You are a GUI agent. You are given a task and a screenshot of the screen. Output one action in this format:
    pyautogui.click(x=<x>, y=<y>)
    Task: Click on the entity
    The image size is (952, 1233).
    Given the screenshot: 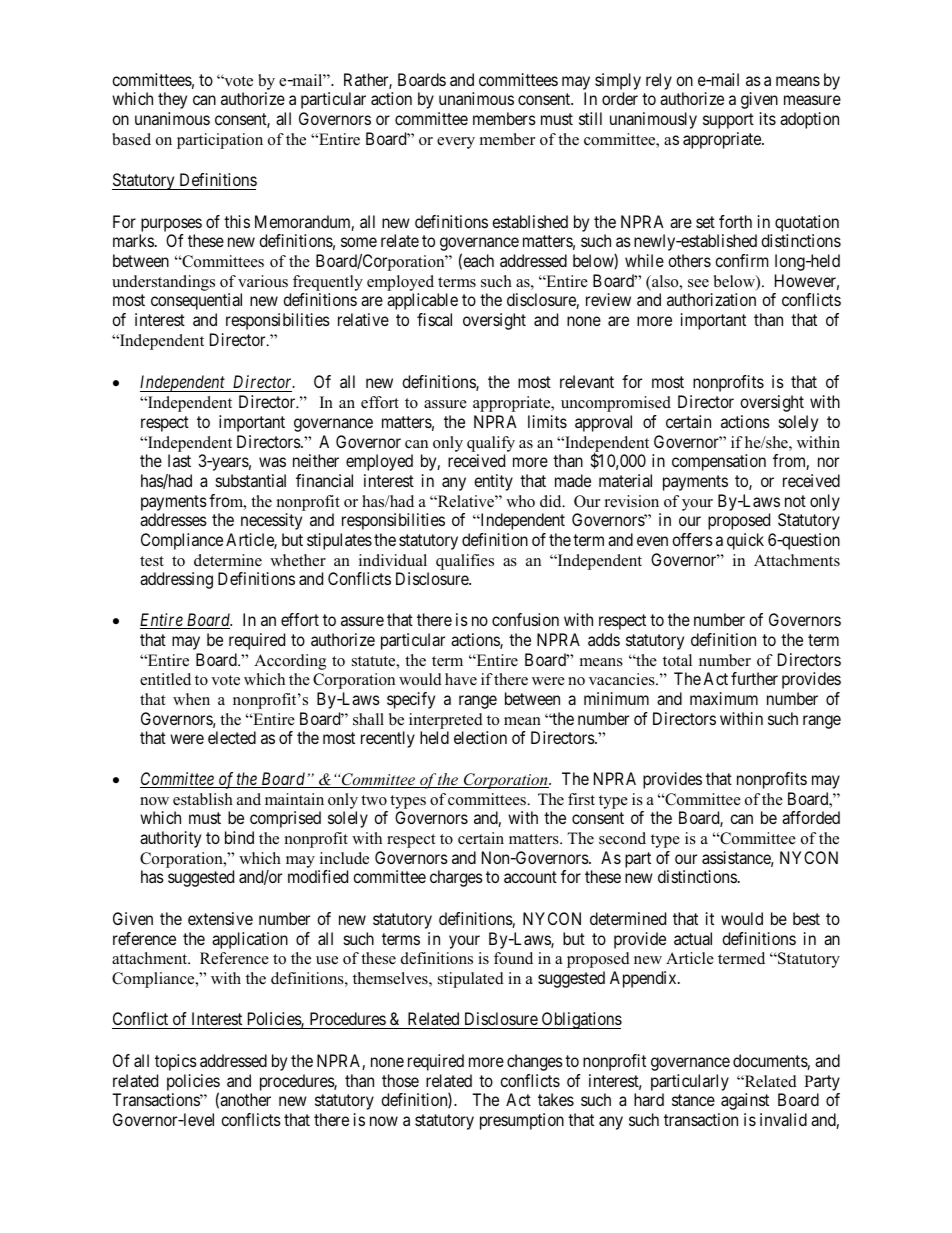 What is the action you would take?
    pyautogui.click(x=493, y=482)
